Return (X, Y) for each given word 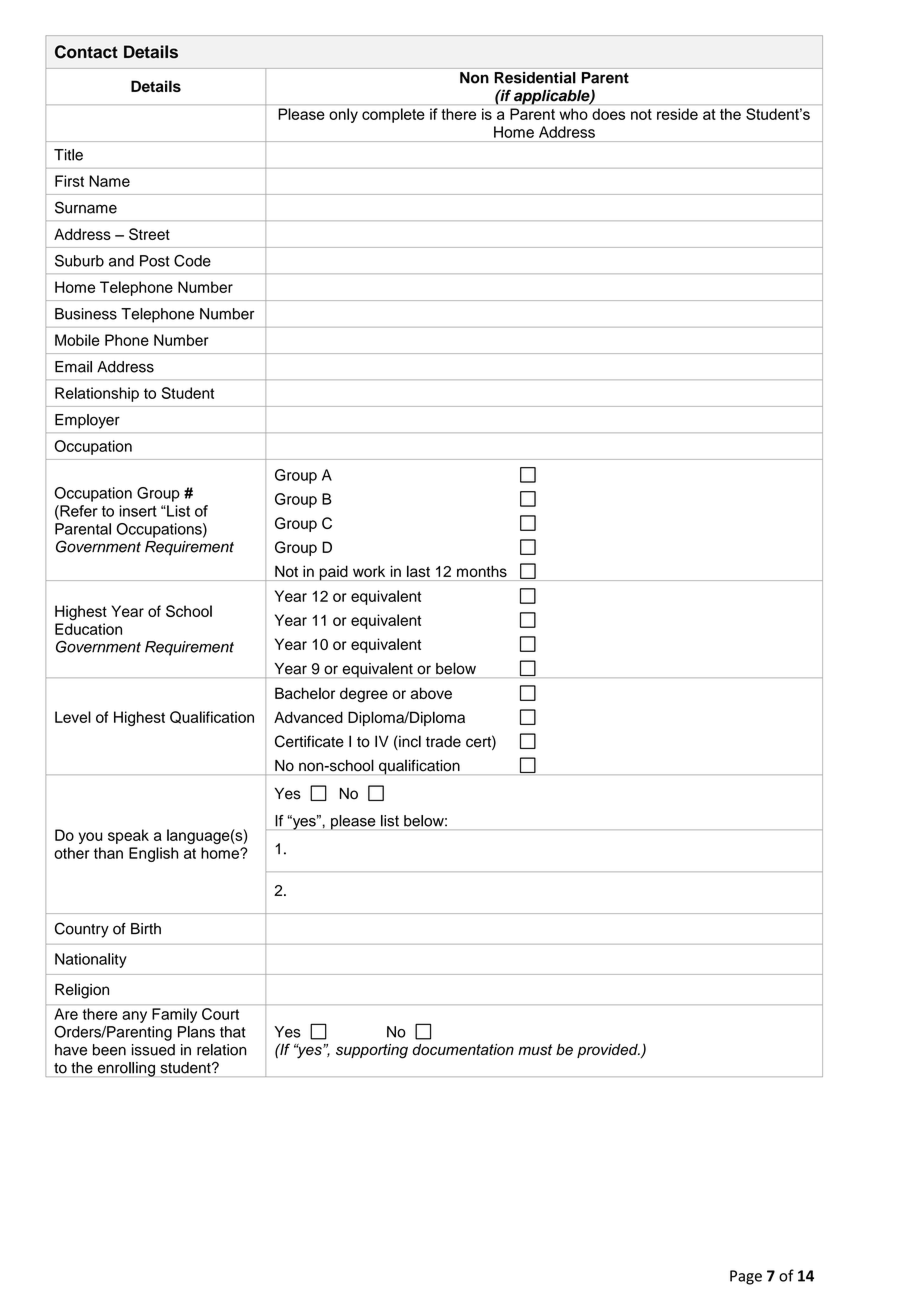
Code (192, 261)
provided (608, 1051)
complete (393, 115)
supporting (372, 1051)
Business (86, 314)
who (574, 114)
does (608, 114)
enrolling (125, 1069)
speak (128, 836)
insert (138, 511)
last (418, 571)
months (482, 571)
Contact (86, 52)
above (431, 693)
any (134, 1017)
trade (443, 742)
